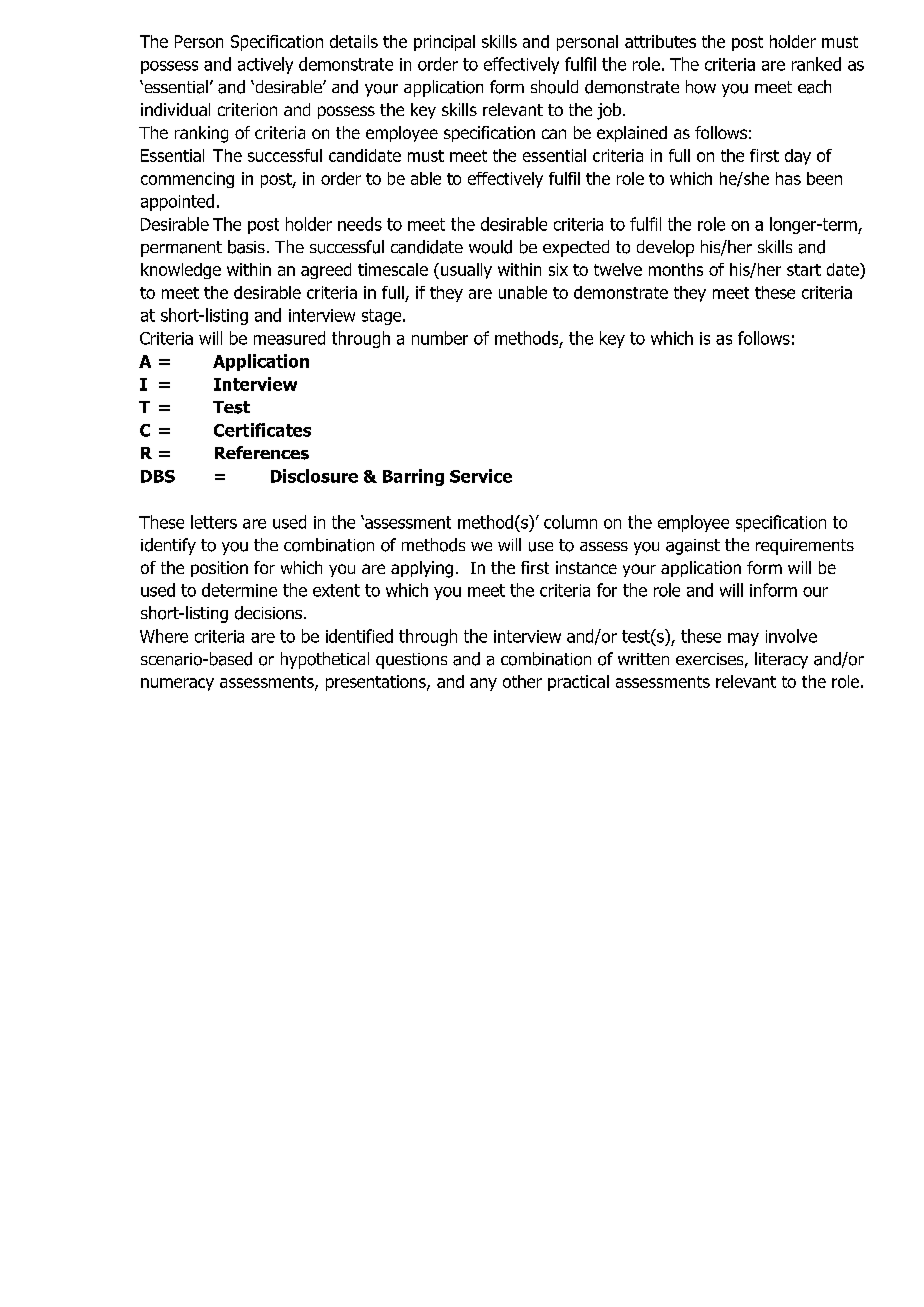 This image has width=924, height=1307. I want to click on principal, so click(444, 43).
